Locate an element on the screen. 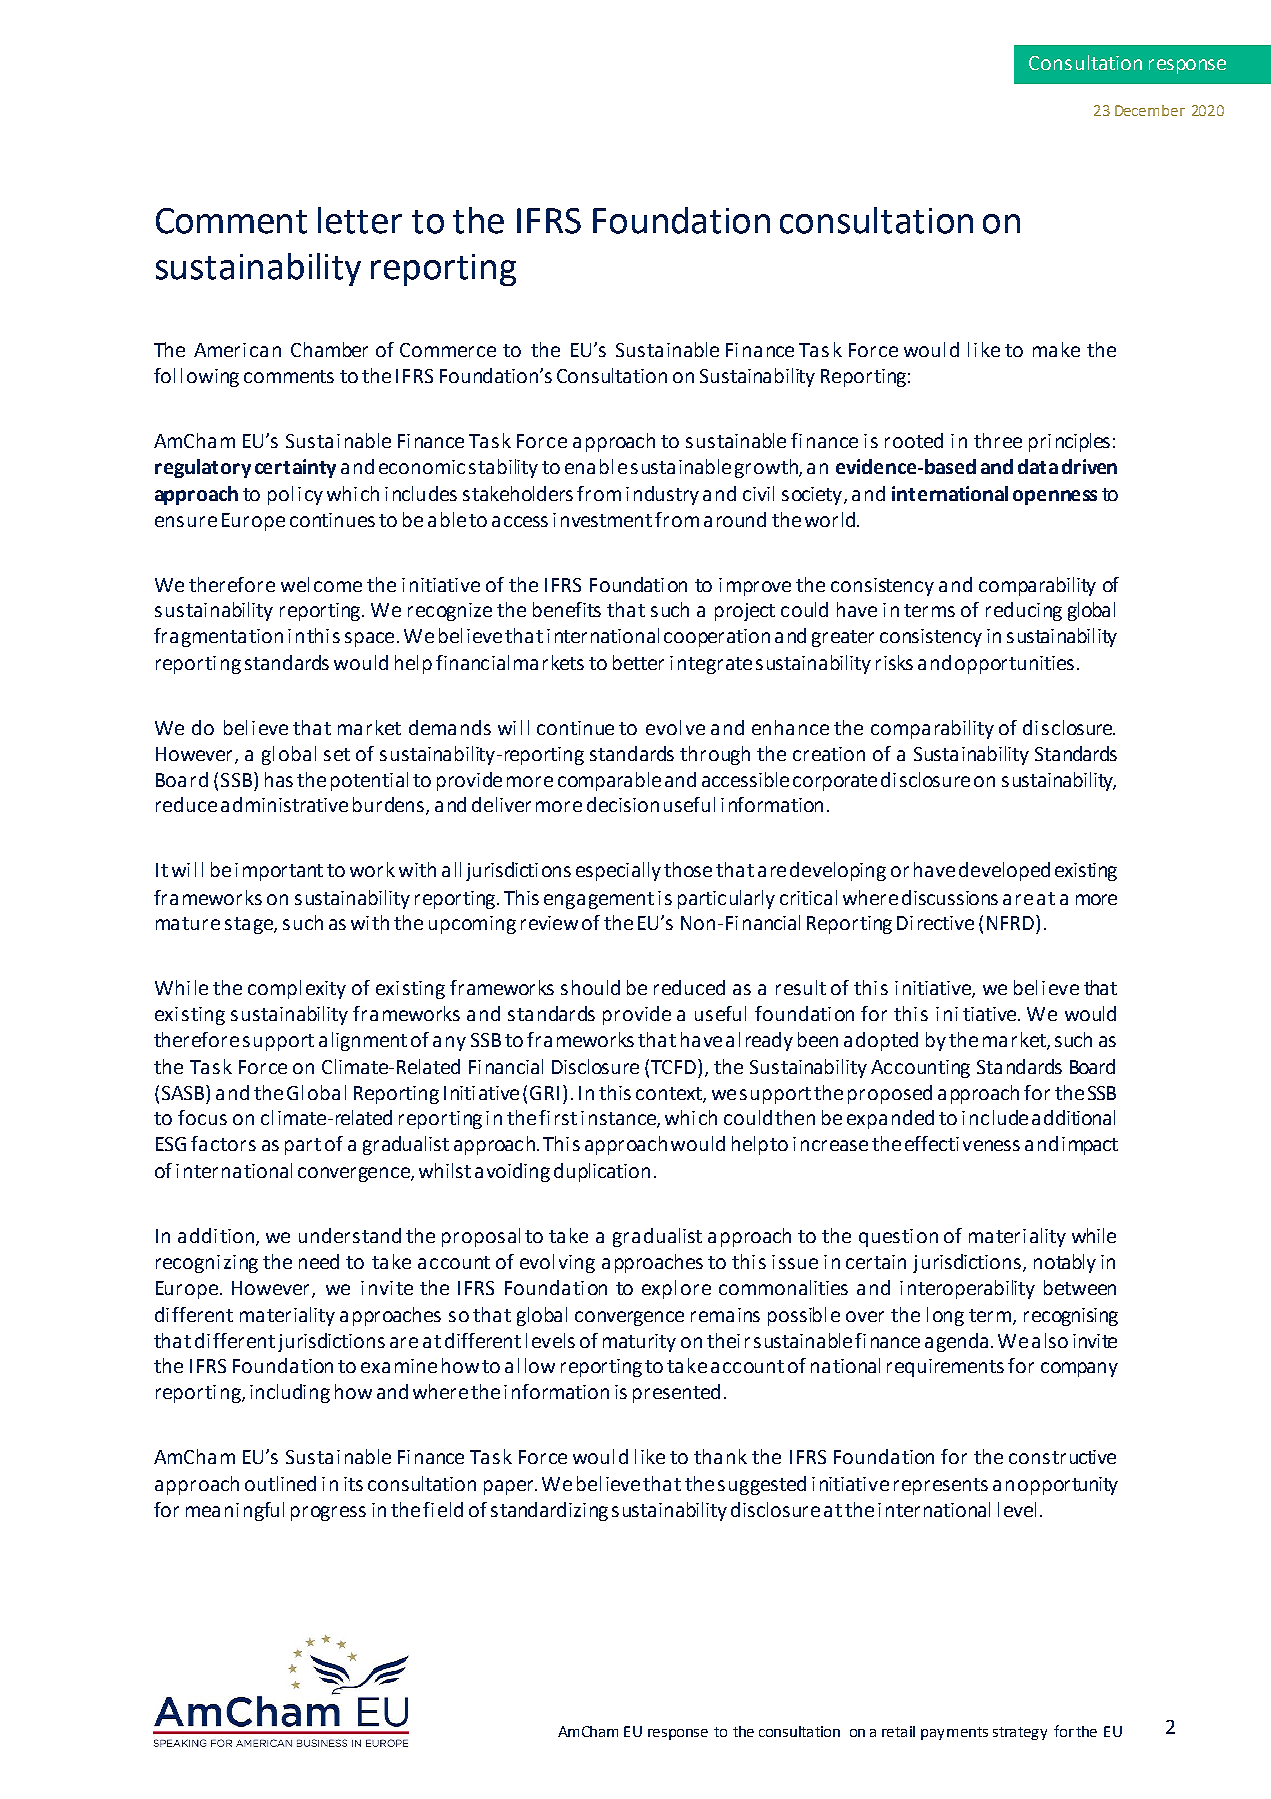 Image resolution: width=1271 pixels, height=1799 pixels. letter is located at coordinates (360, 220).
